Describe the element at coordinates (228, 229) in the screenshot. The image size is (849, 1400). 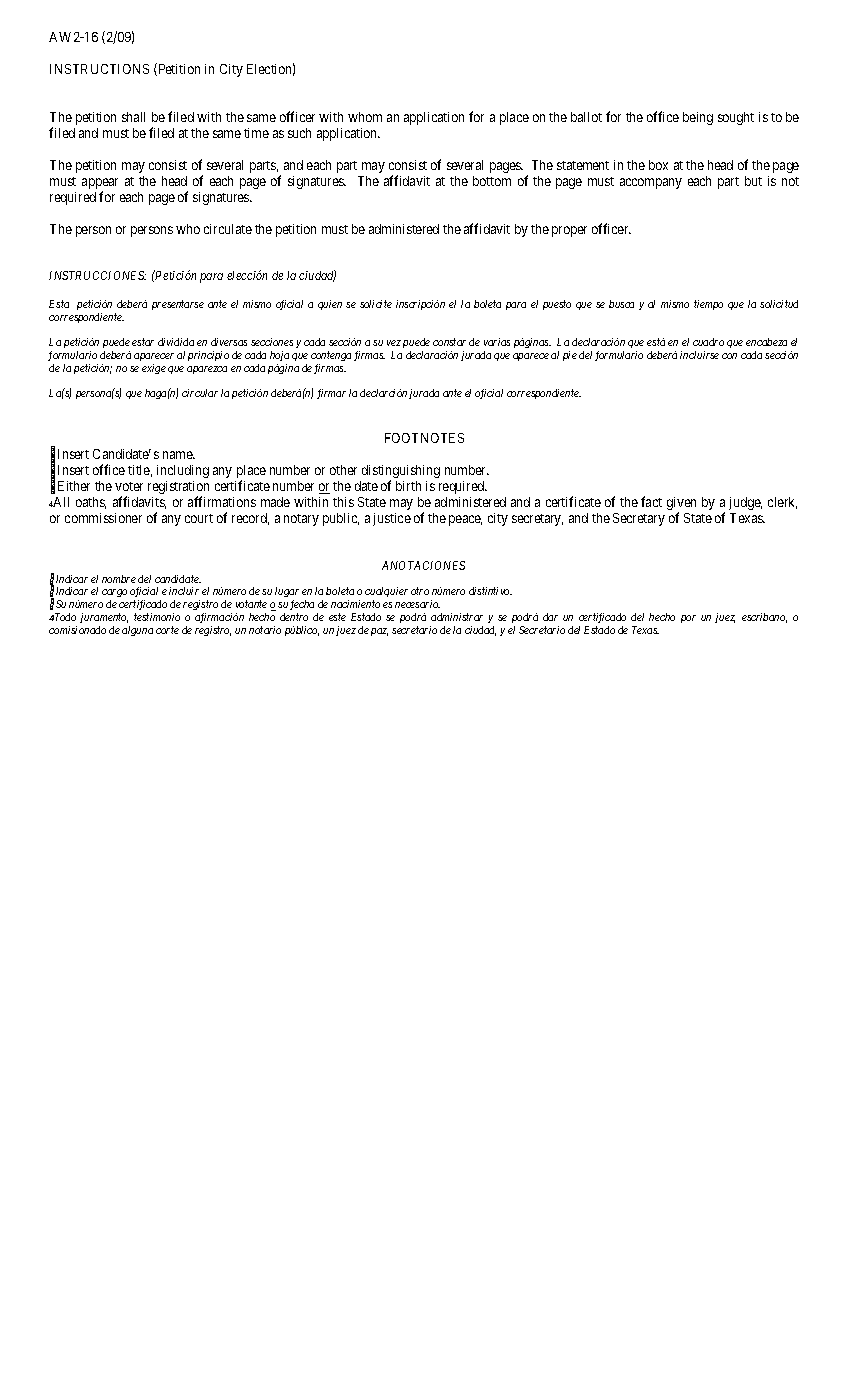
I see `circulate` at that location.
